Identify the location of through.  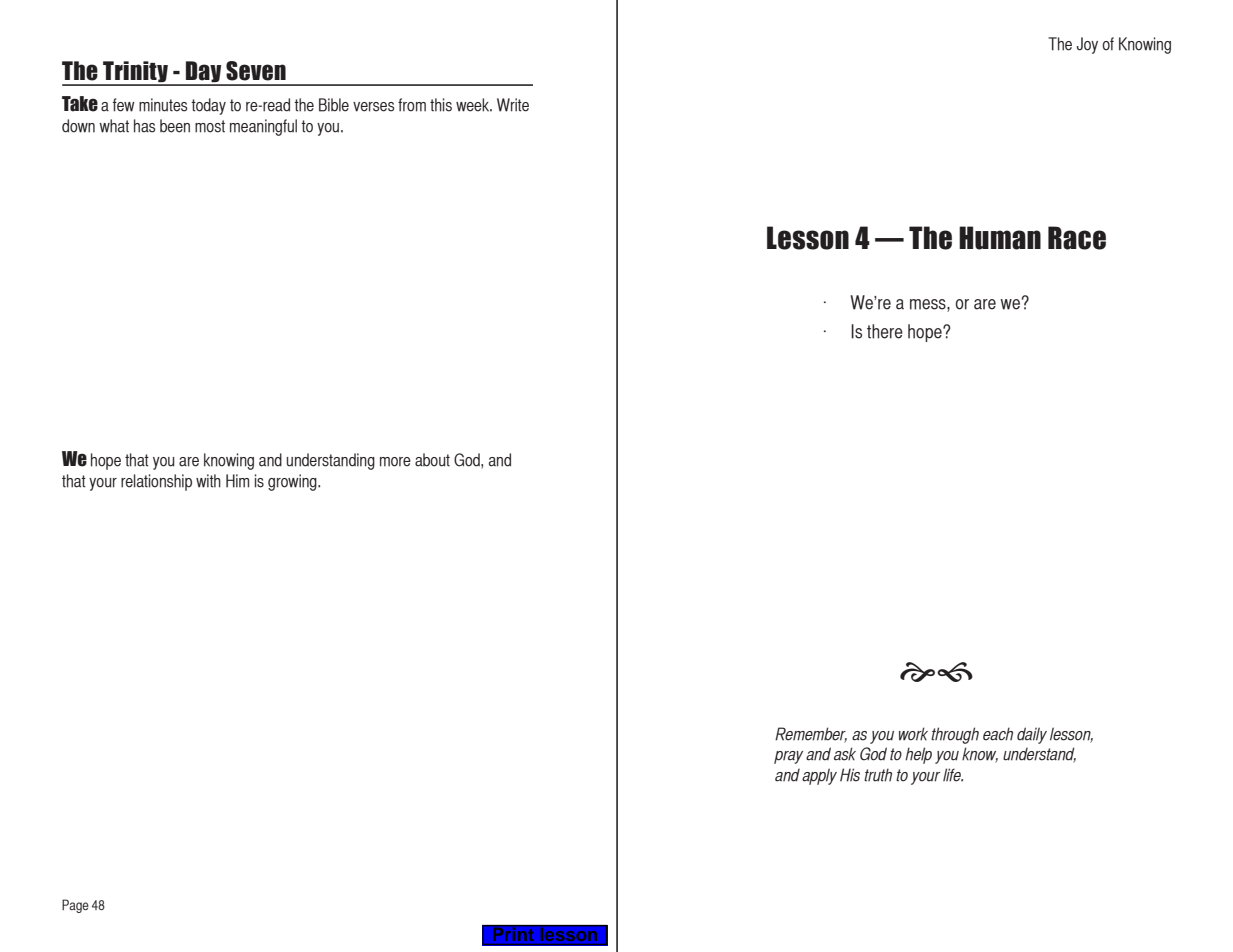
(955, 735).
